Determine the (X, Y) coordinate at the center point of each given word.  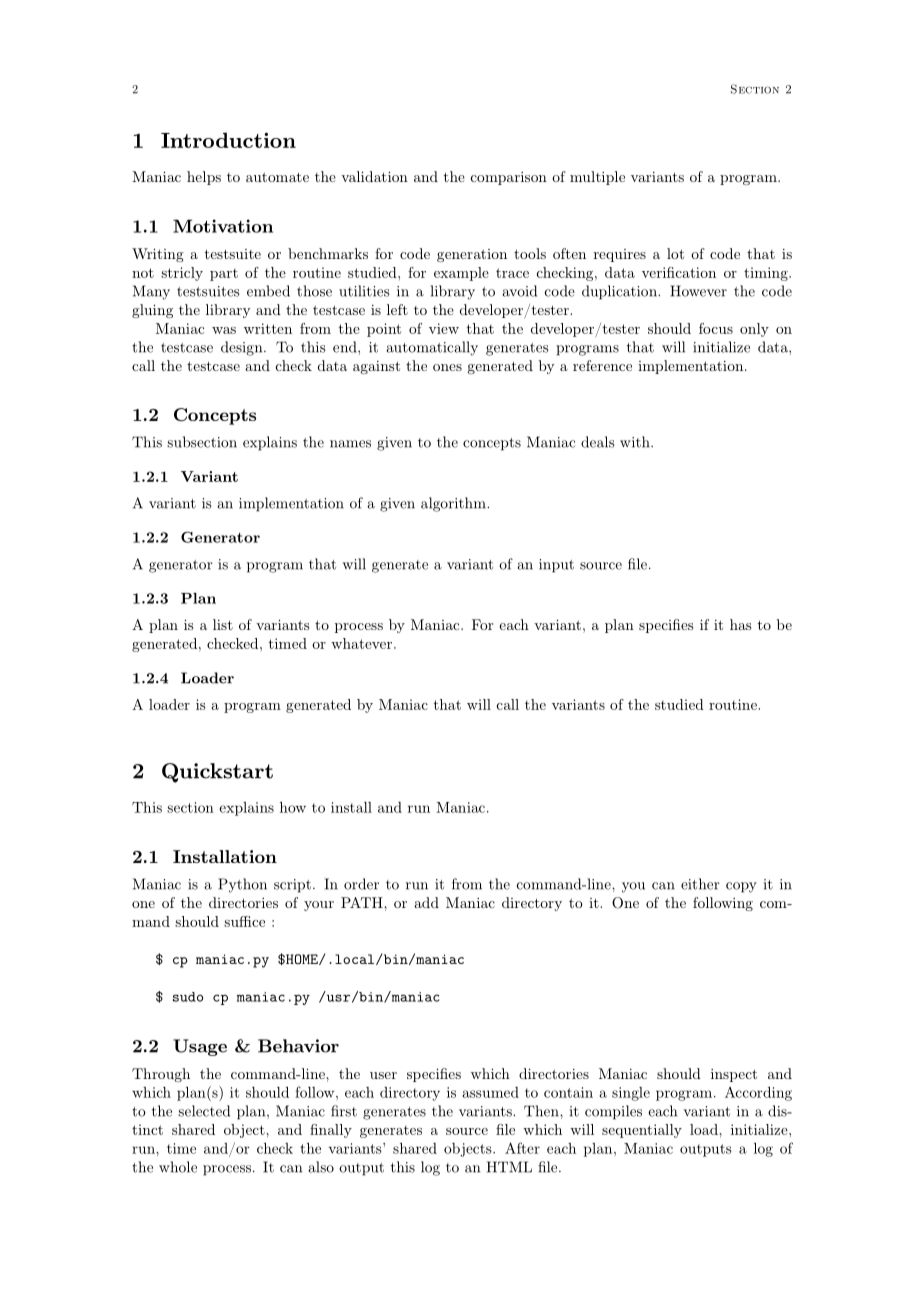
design (243, 348)
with (636, 442)
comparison (509, 178)
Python (242, 885)
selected (204, 1111)
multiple (597, 178)
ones (447, 367)
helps (204, 178)
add (426, 902)
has (740, 624)
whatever (363, 643)
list (223, 624)
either (700, 884)
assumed (491, 1092)
